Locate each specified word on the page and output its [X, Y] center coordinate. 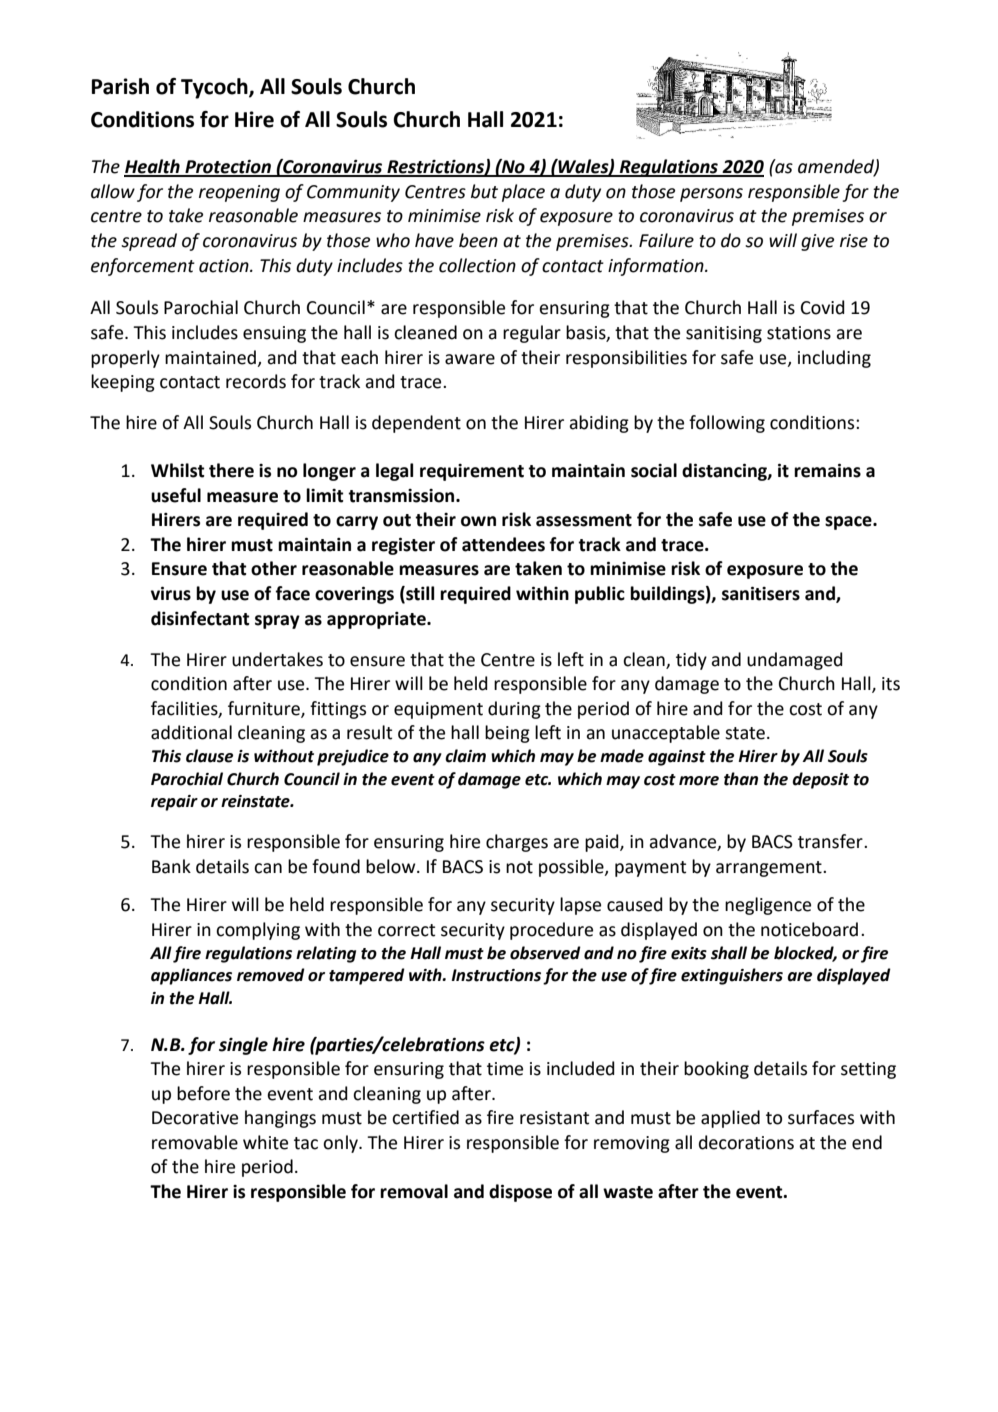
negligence [768, 906]
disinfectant [200, 618]
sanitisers [761, 593]
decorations [746, 1142]
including [834, 359]
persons [711, 195]
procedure [551, 931]
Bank [171, 866]
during [514, 710]
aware [470, 359]
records [256, 381]
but [484, 191]
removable [195, 1142]
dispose [520, 1193]
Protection [228, 167]
